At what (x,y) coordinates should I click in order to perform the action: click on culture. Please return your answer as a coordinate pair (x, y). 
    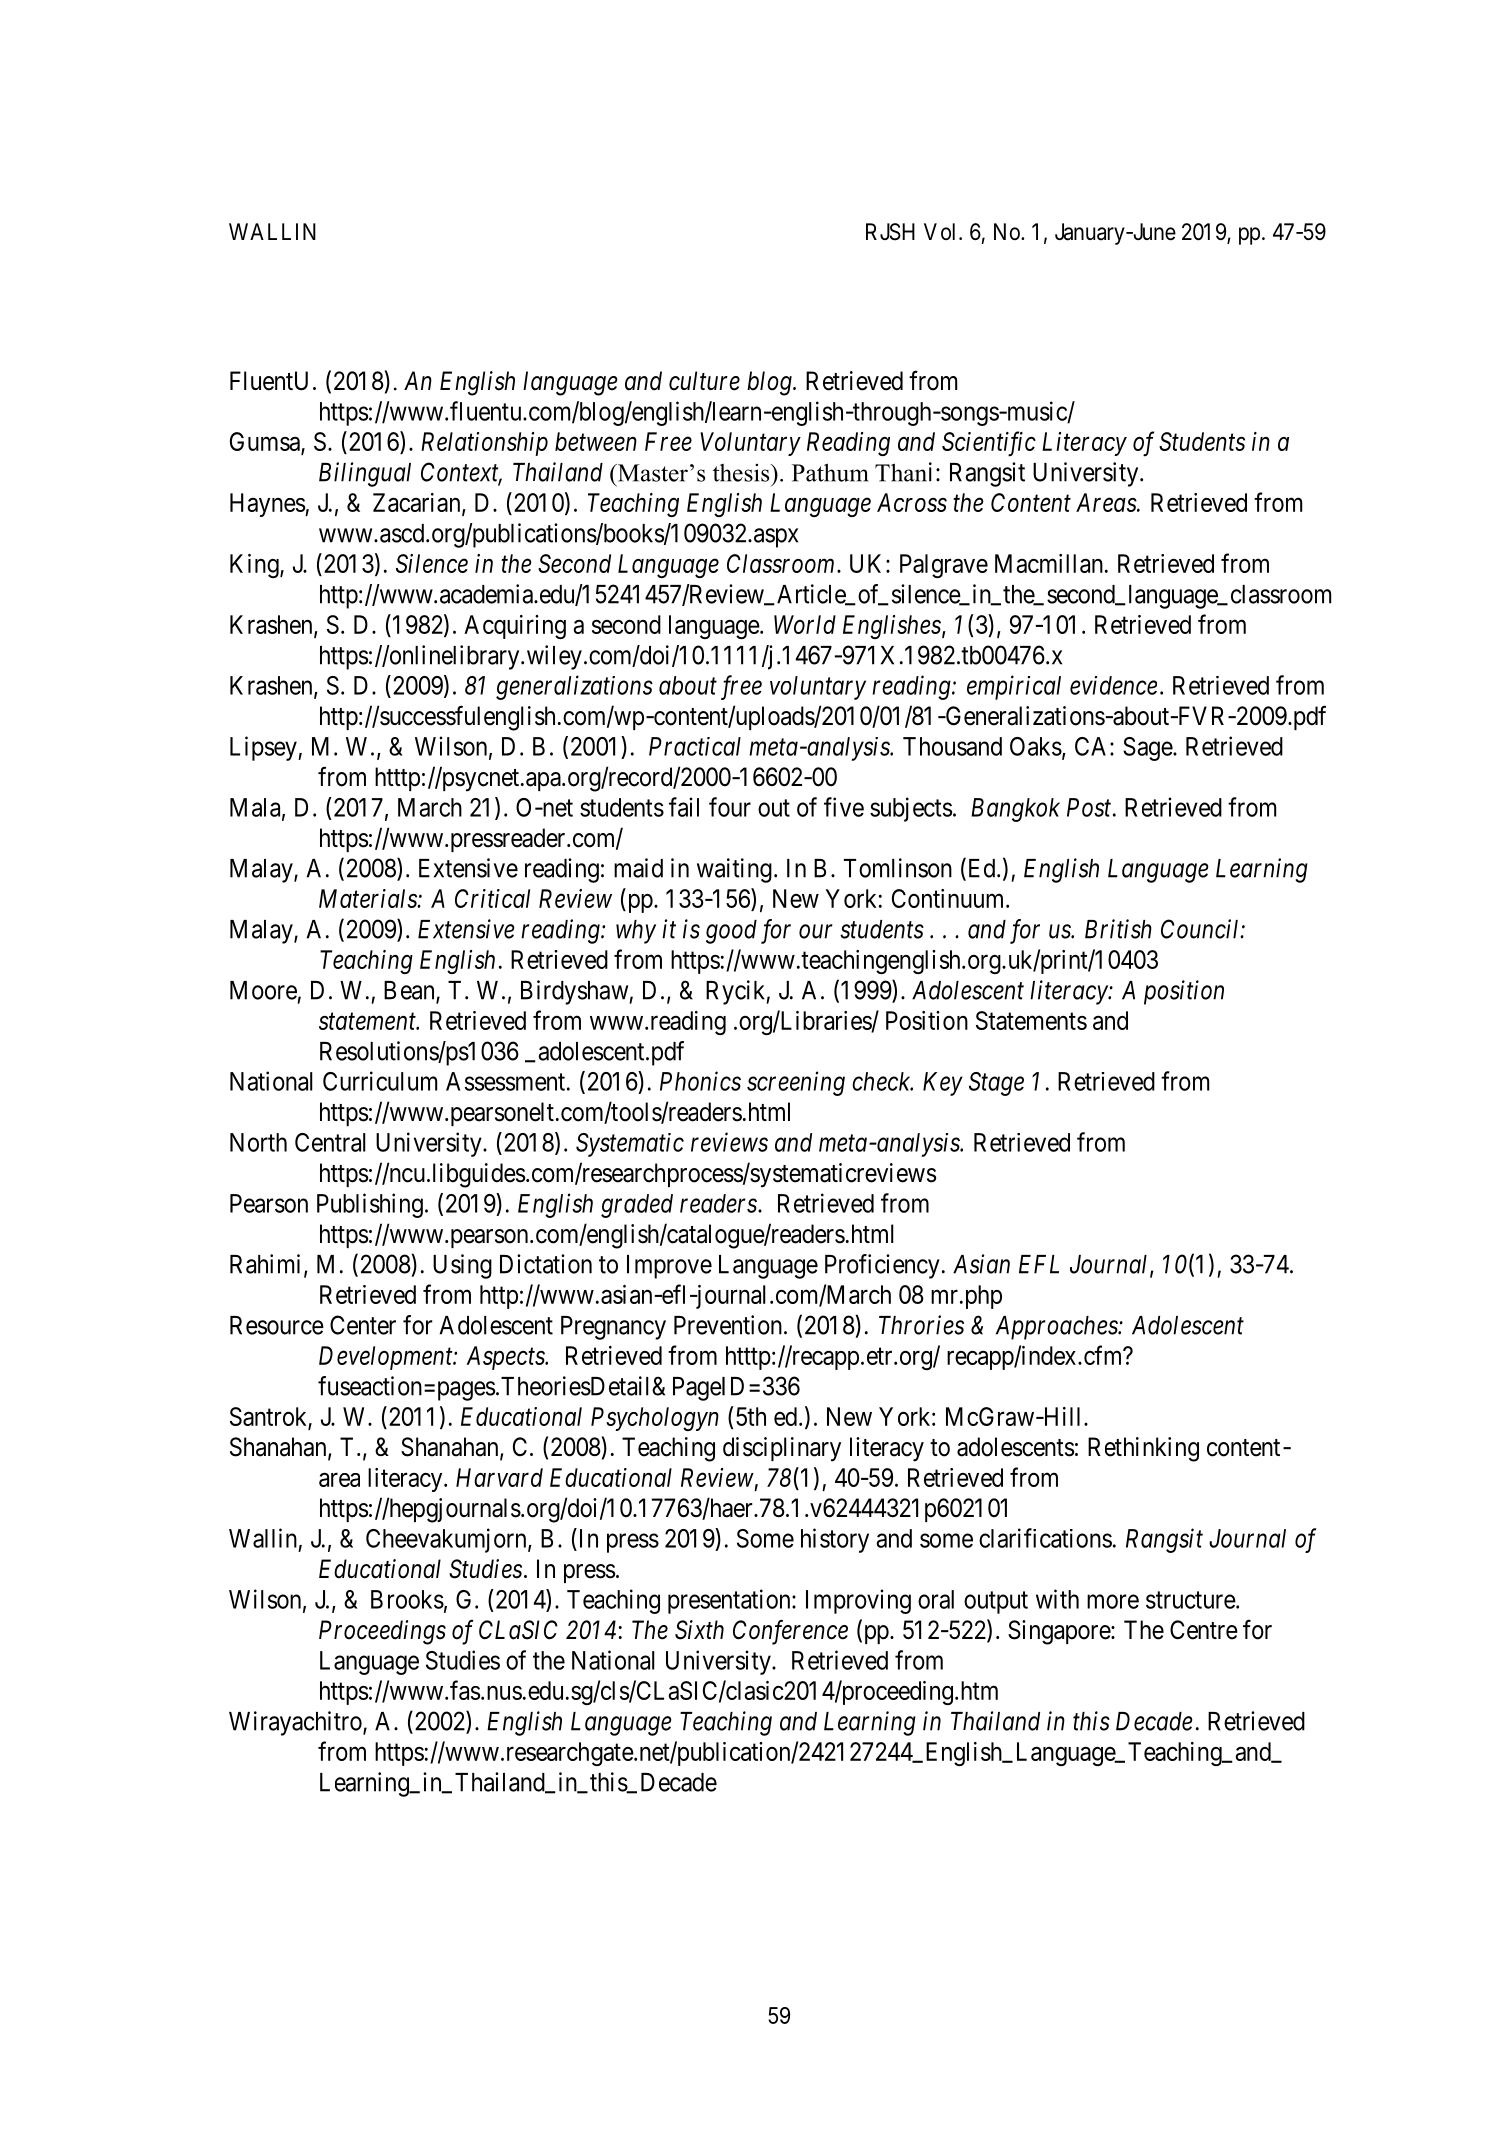
    Looking at the image, I should click on (704, 381).
